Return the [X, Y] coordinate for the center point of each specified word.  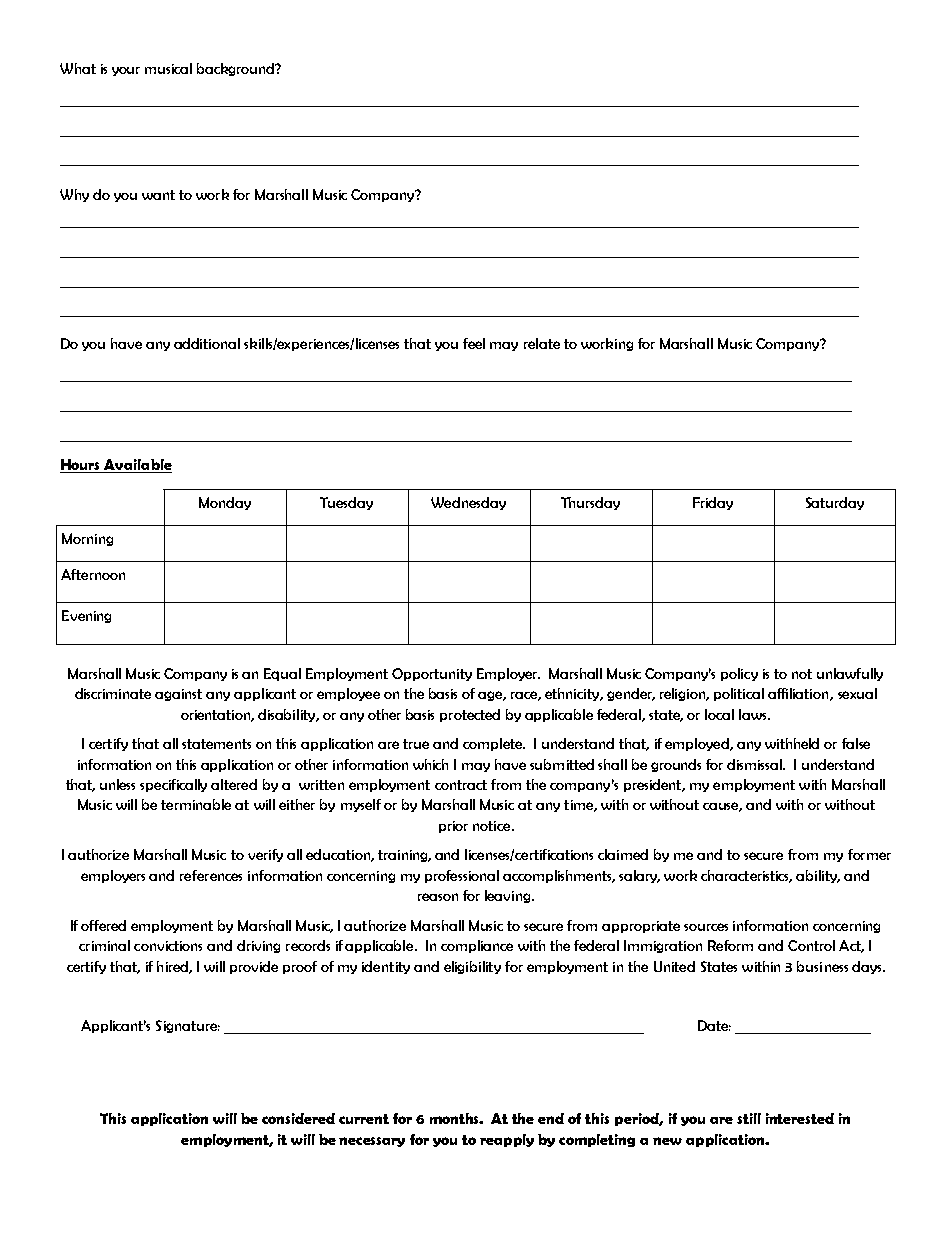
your [126, 71]
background [237, 69]
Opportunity [432, 674]
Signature [188, 1026]
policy [739, 674]
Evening [86, 616]
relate [542, 343]
